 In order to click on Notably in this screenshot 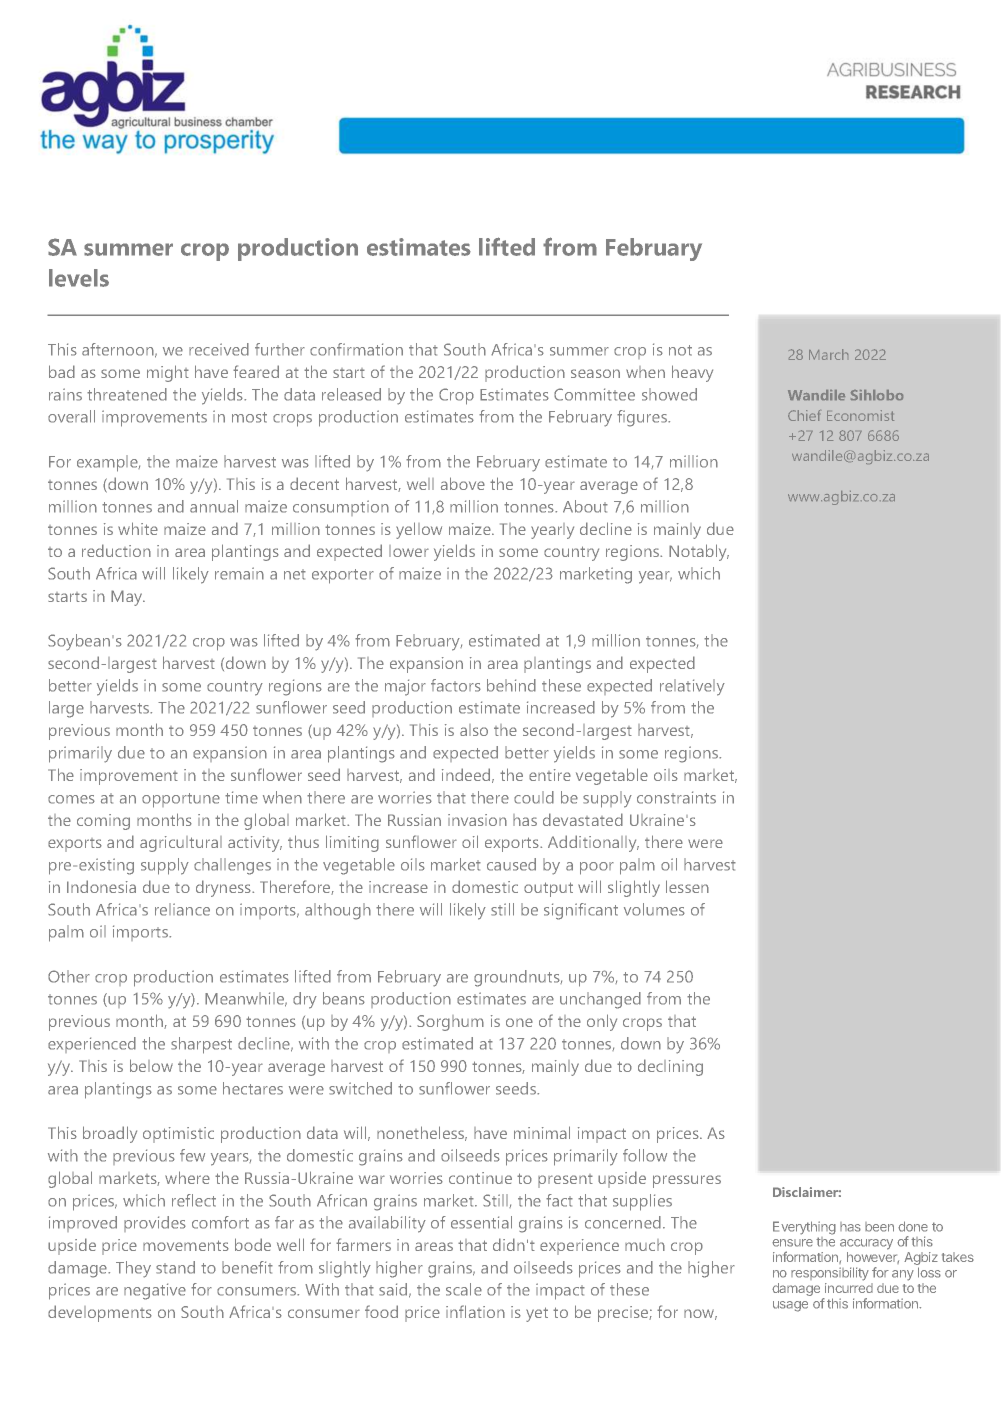, I will do `click(699, 552)`.
